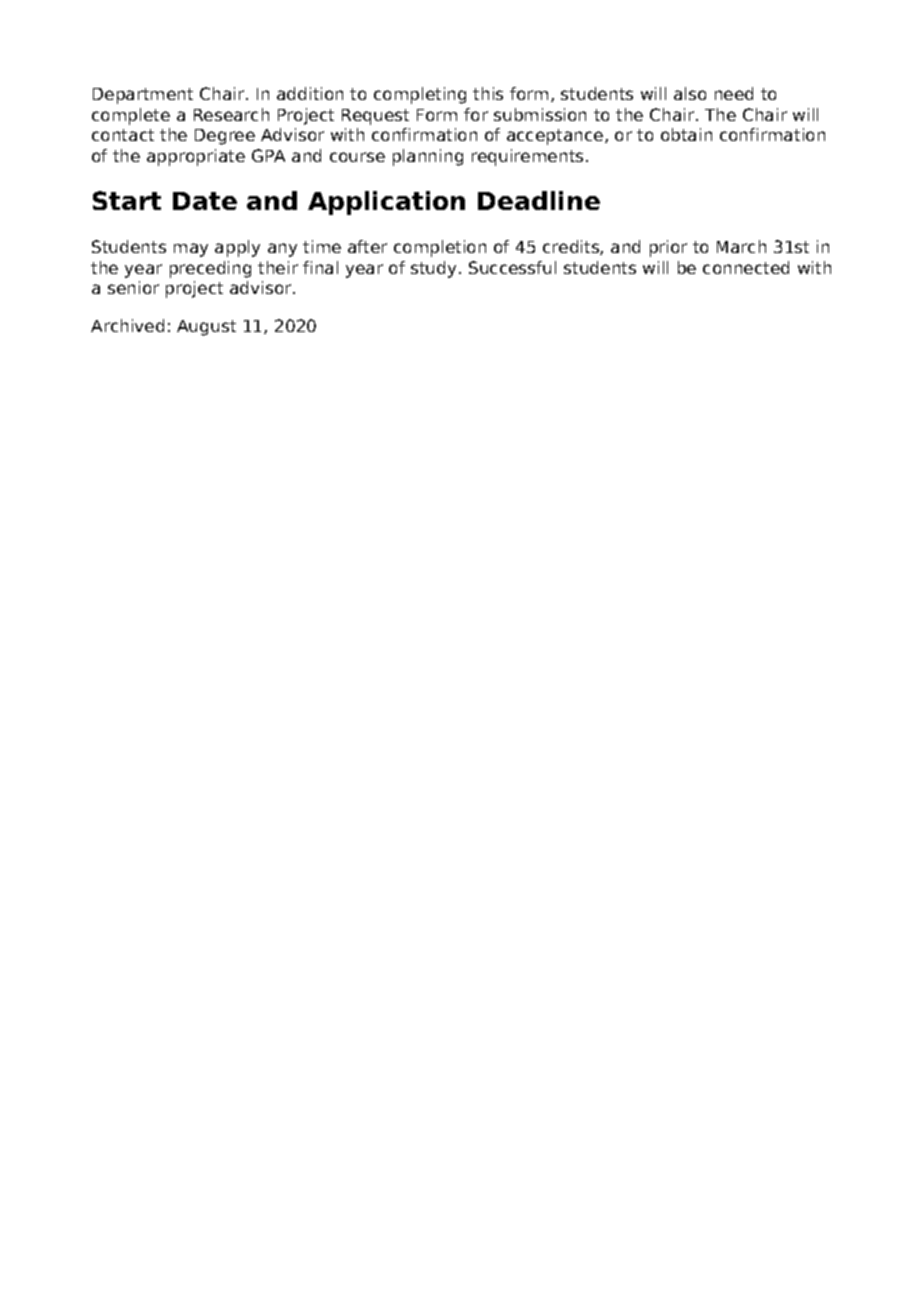 This screenshot has height=1308, width=924. Describe the element at coordinates (668, 248) in the screenshot. I see `prior` at that location.
